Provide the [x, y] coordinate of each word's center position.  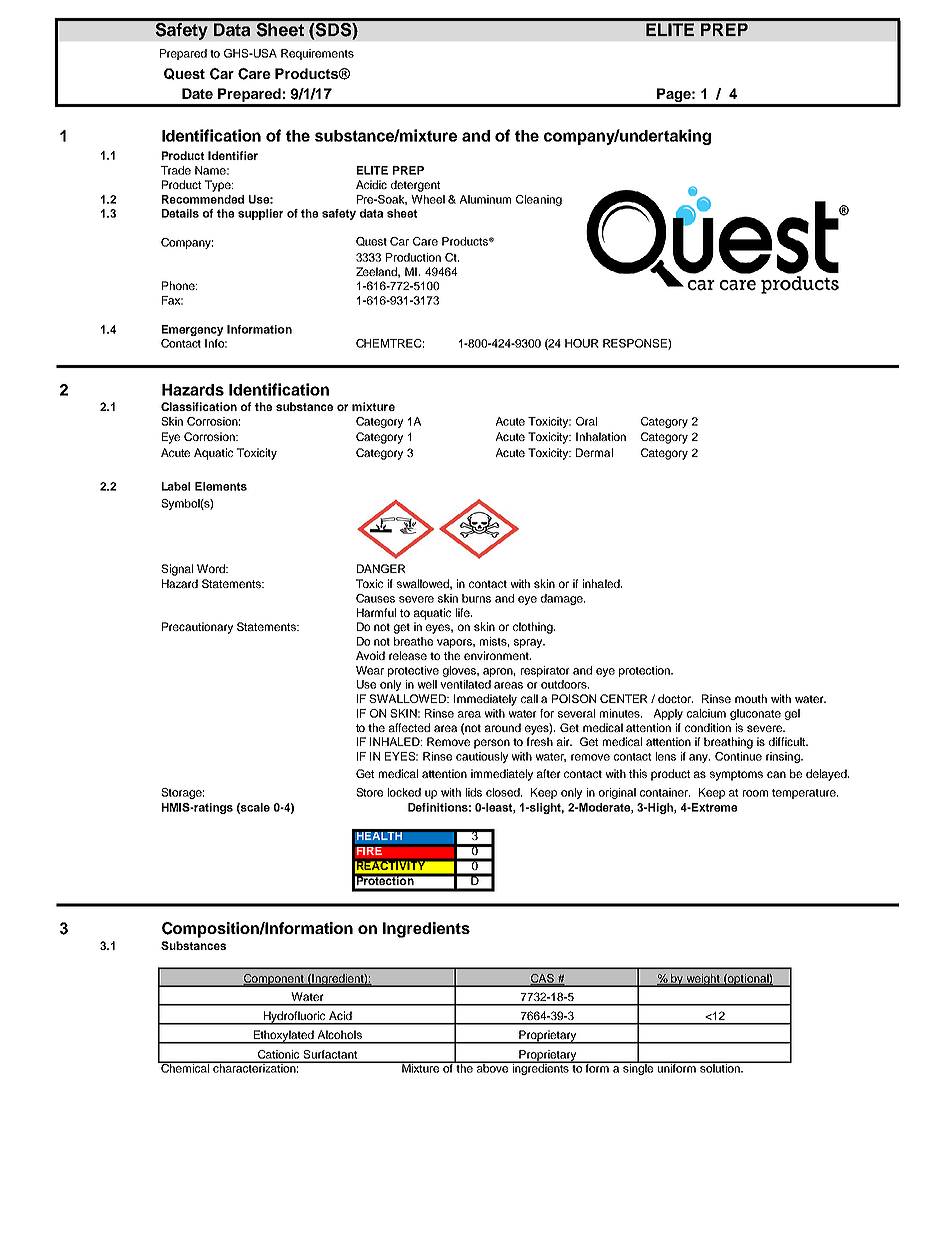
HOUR [582, 343]
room [755, 793]
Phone [179, 285]
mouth [751, 698]
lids [474, 792]
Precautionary [197, 628]
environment [497, 655]
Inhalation [601, 436]
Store [369, 792]
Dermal [594, 452]
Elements [221, 486]
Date [197, 93]
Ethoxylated [284, 1037]
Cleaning [539, 200]
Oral [586, 421]
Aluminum [485, 199]
